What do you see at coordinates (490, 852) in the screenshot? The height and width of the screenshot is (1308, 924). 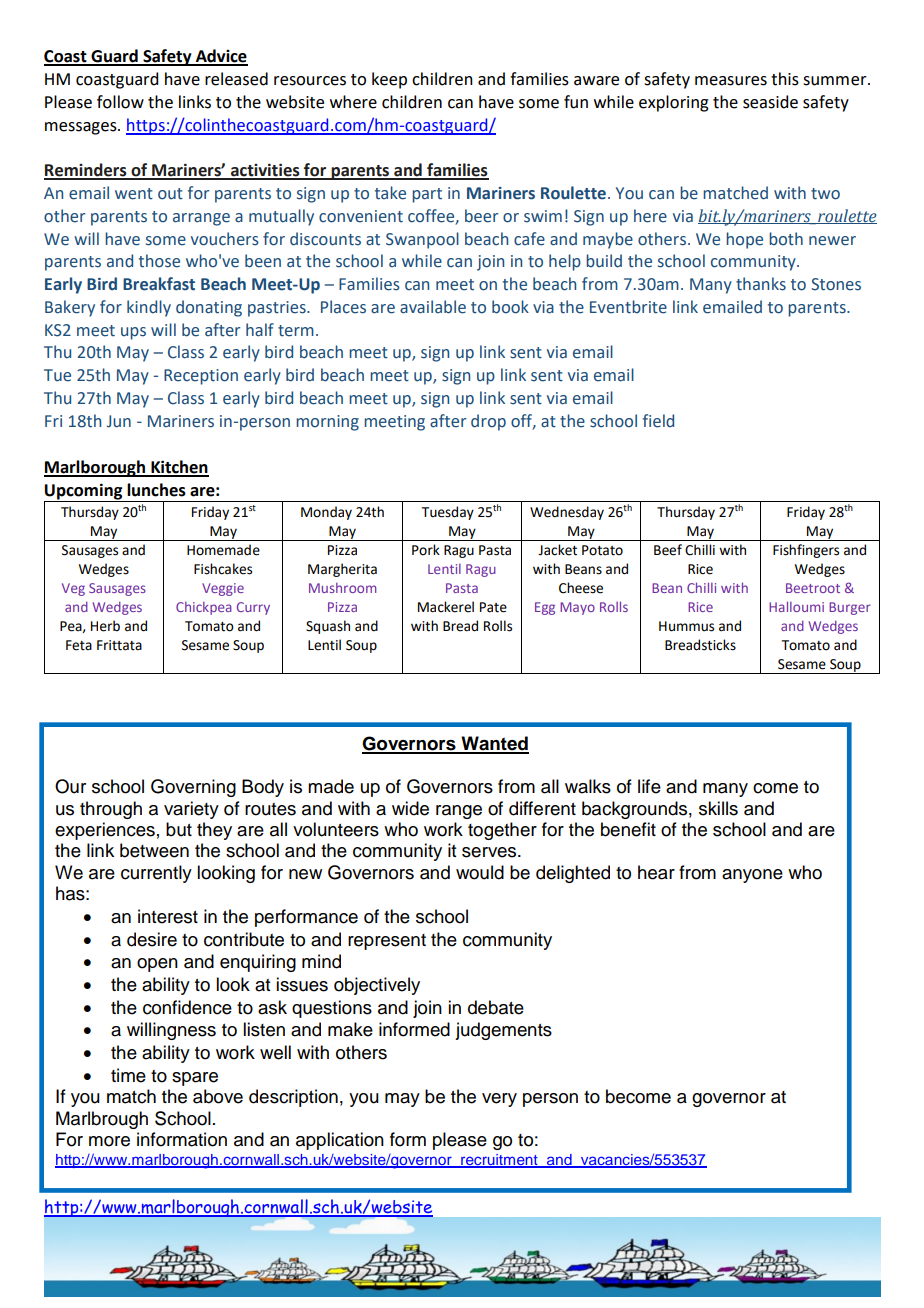 I see `serves` at bounding box center [490, 852].
